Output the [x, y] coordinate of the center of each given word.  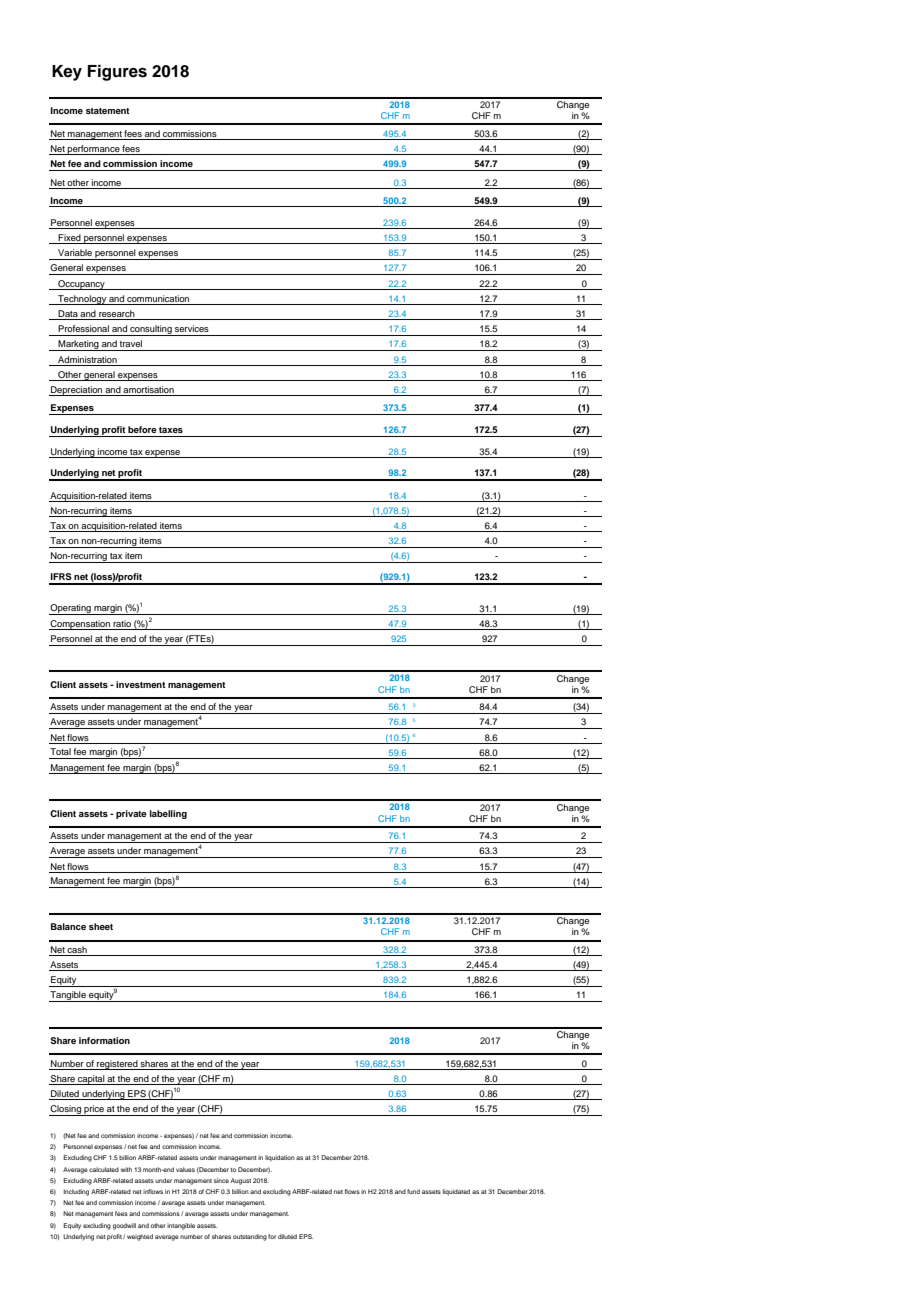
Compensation [80, 625]
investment [141, 684]
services [192, 328]
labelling [168, 814]
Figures [117, 72]
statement [108, 111]
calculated [104, 1169]
